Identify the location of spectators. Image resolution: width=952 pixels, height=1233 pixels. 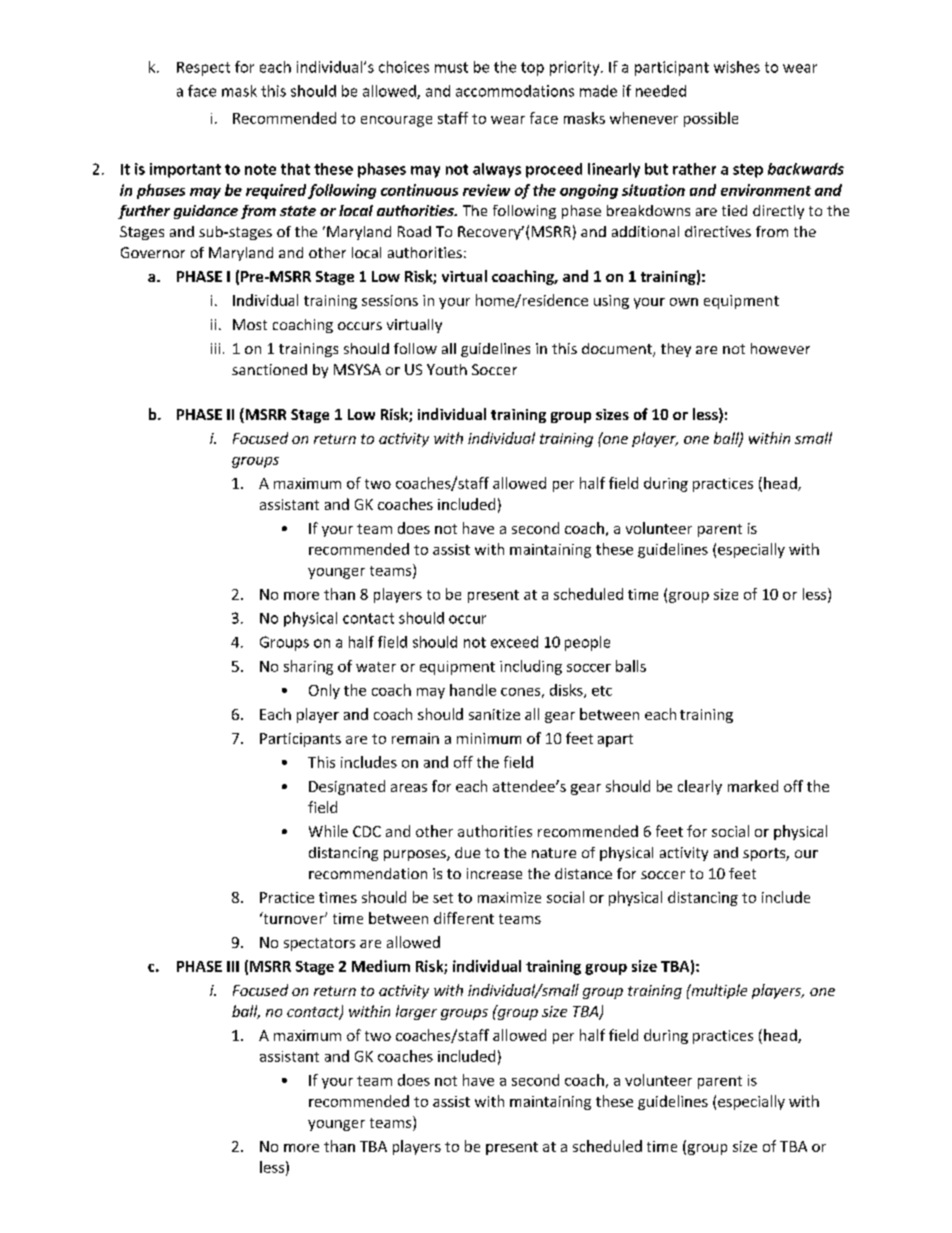
(319, 944).
